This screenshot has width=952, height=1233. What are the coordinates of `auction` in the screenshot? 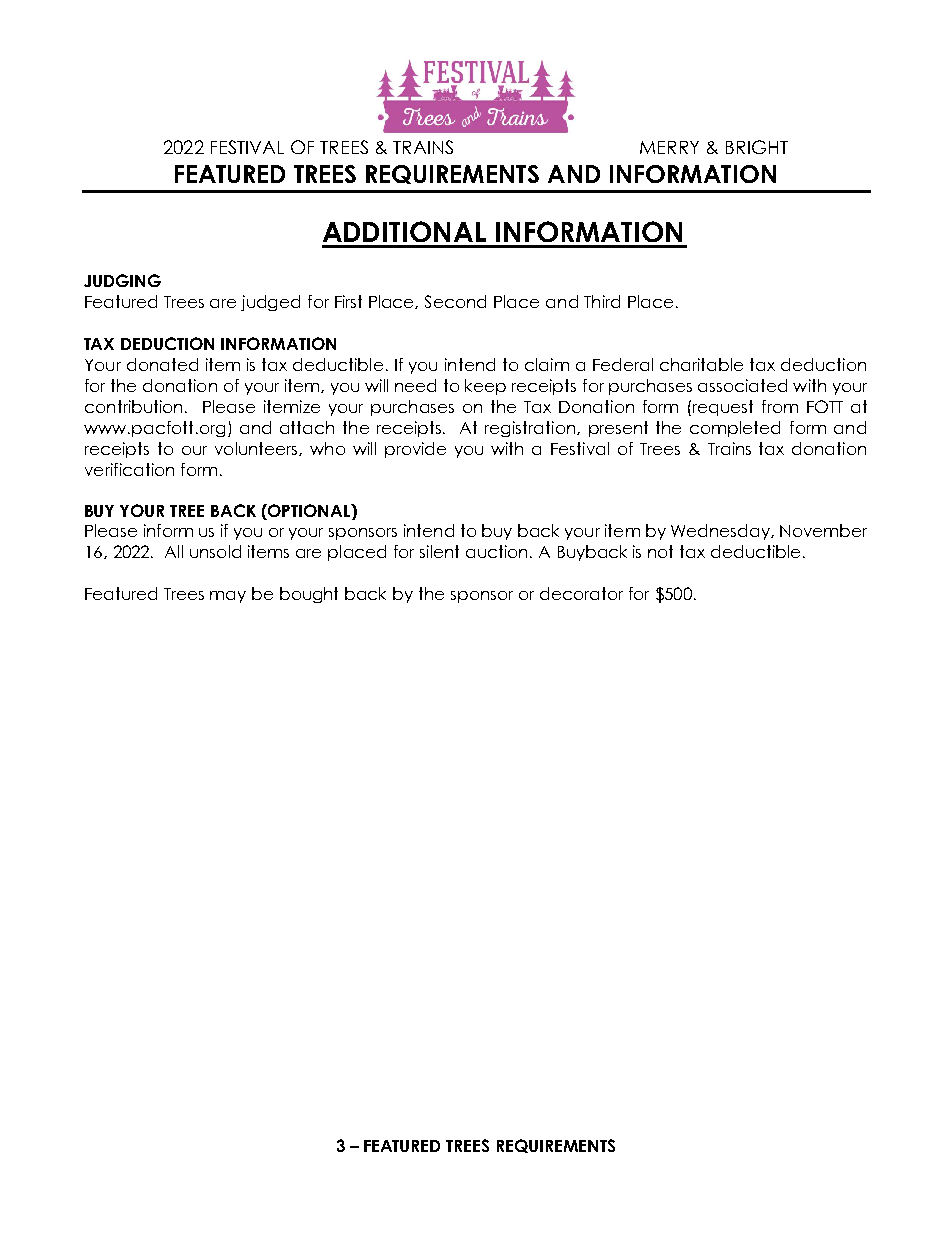 It's located at (496, 551).
